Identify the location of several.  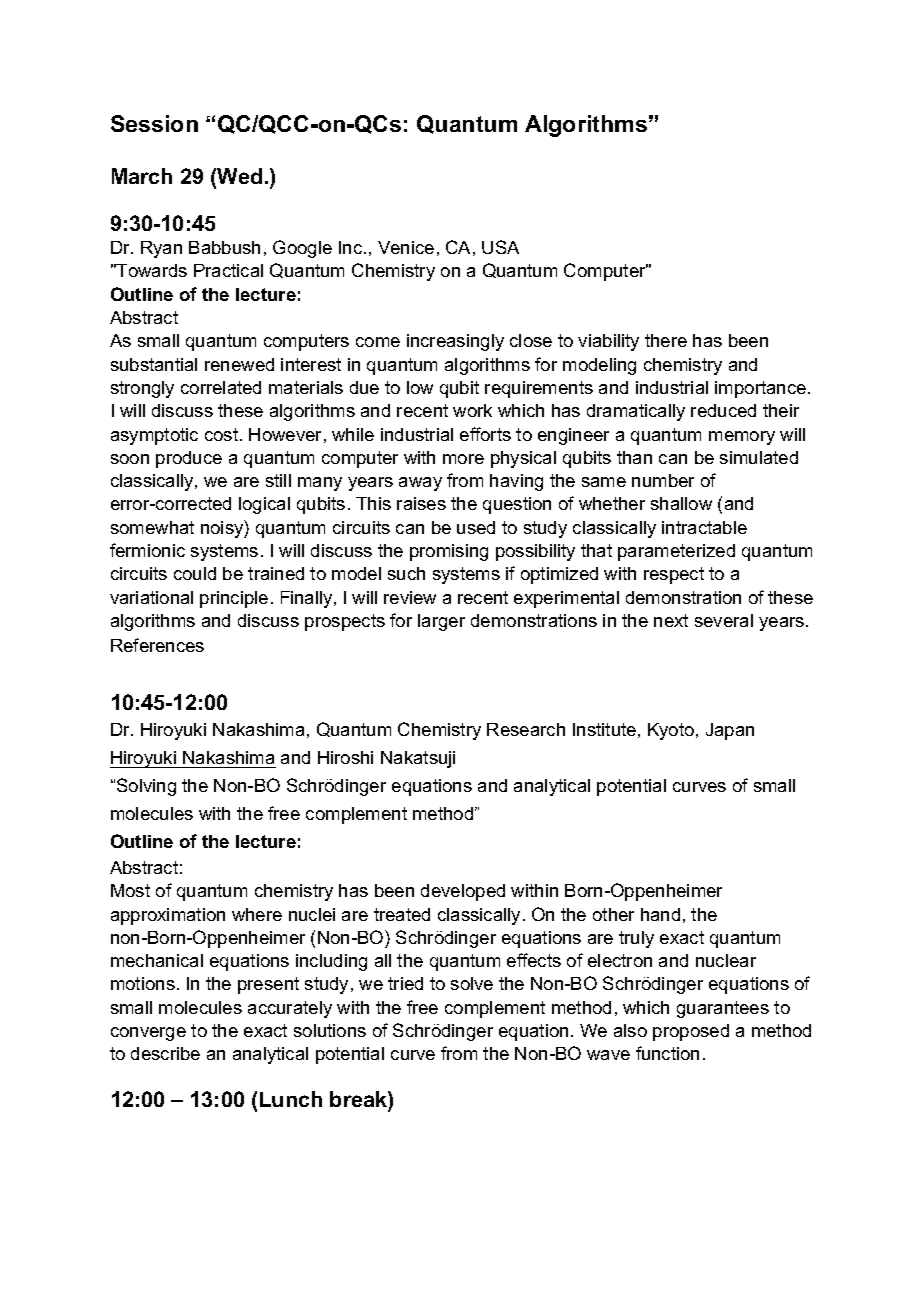
(724, 620).
